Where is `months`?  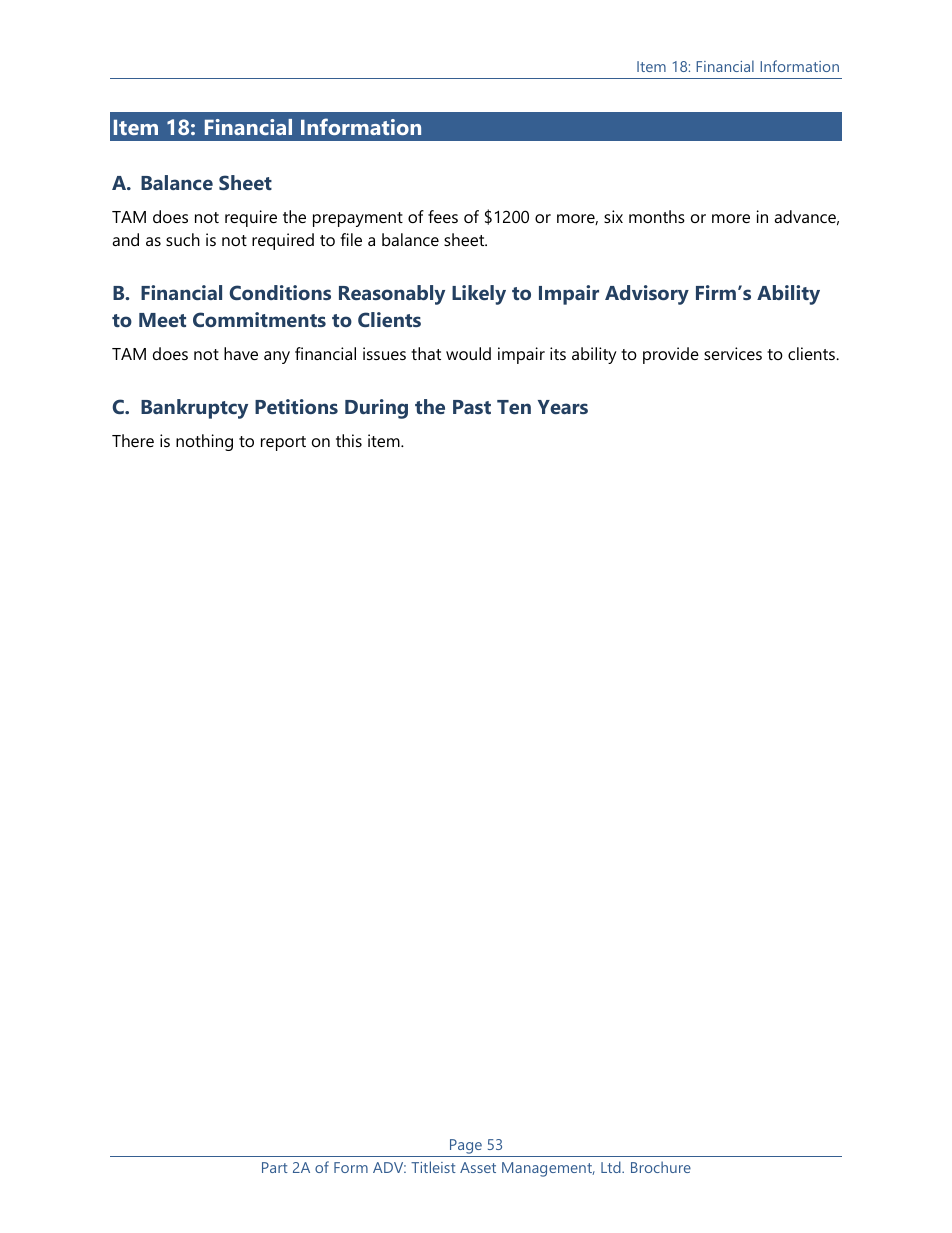
months is located at coordinates (657, 216).
